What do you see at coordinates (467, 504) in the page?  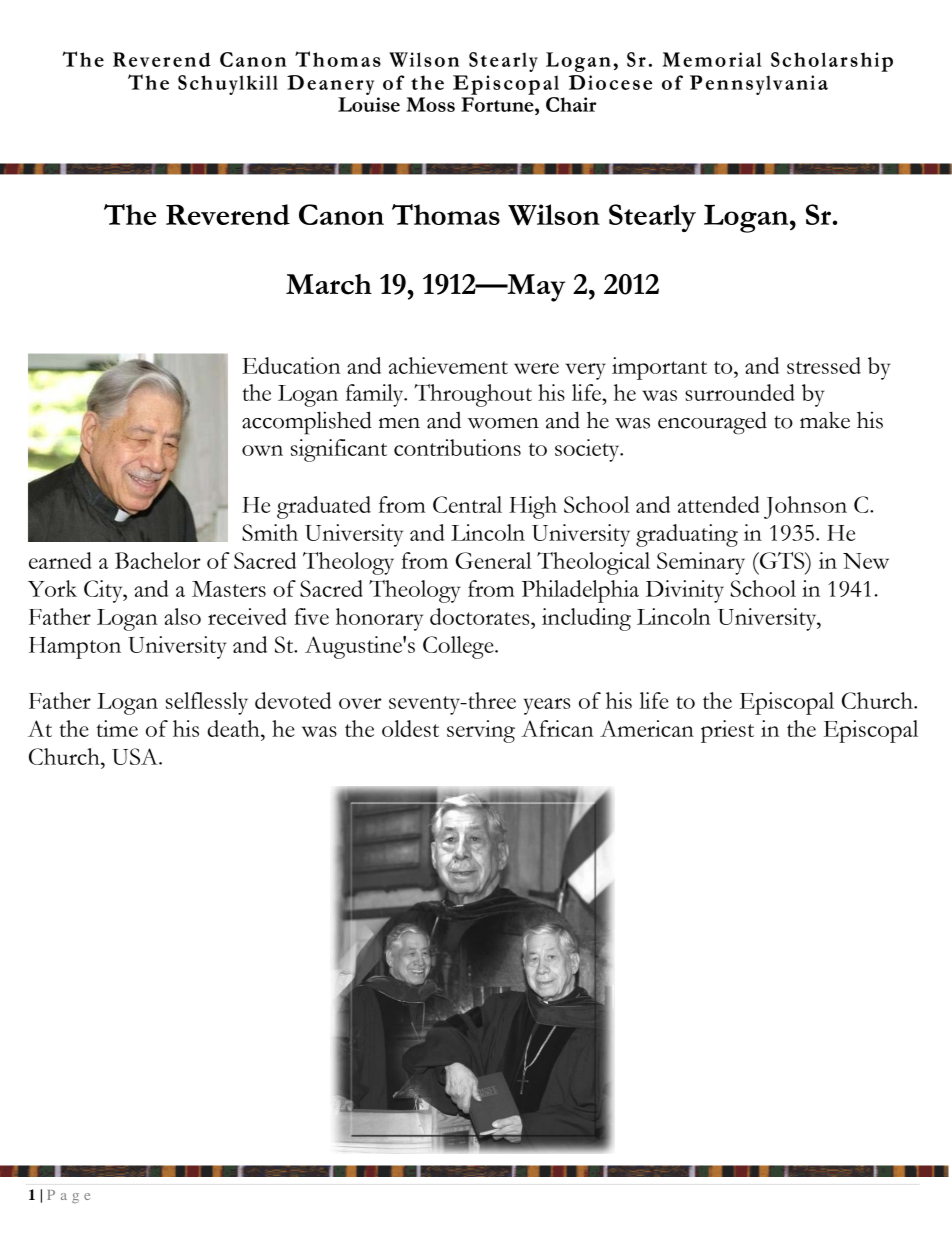 I see `Central` at bounding box center [467, 504].
